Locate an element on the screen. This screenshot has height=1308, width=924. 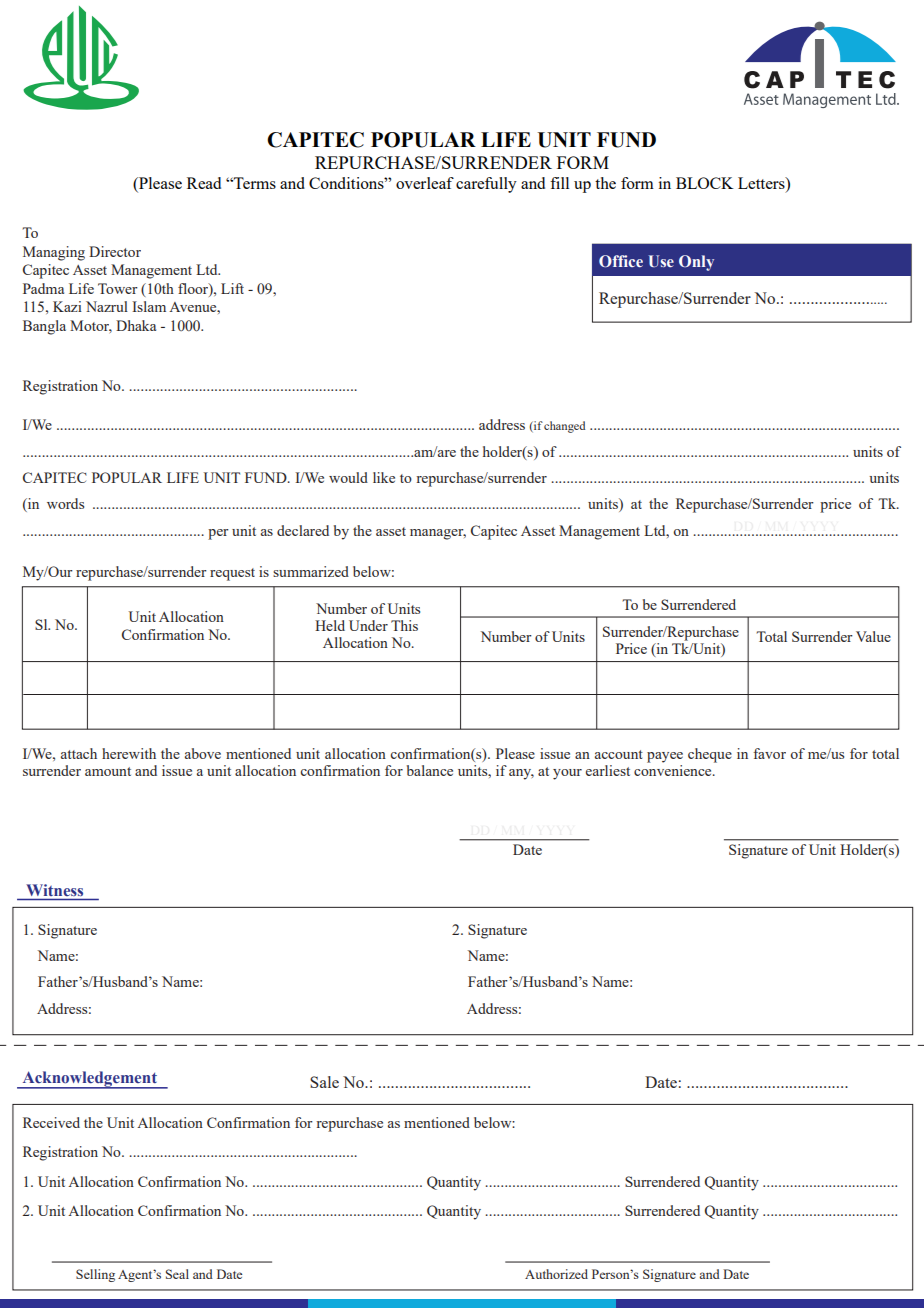
Witness is located at coordinates (55, 890).
